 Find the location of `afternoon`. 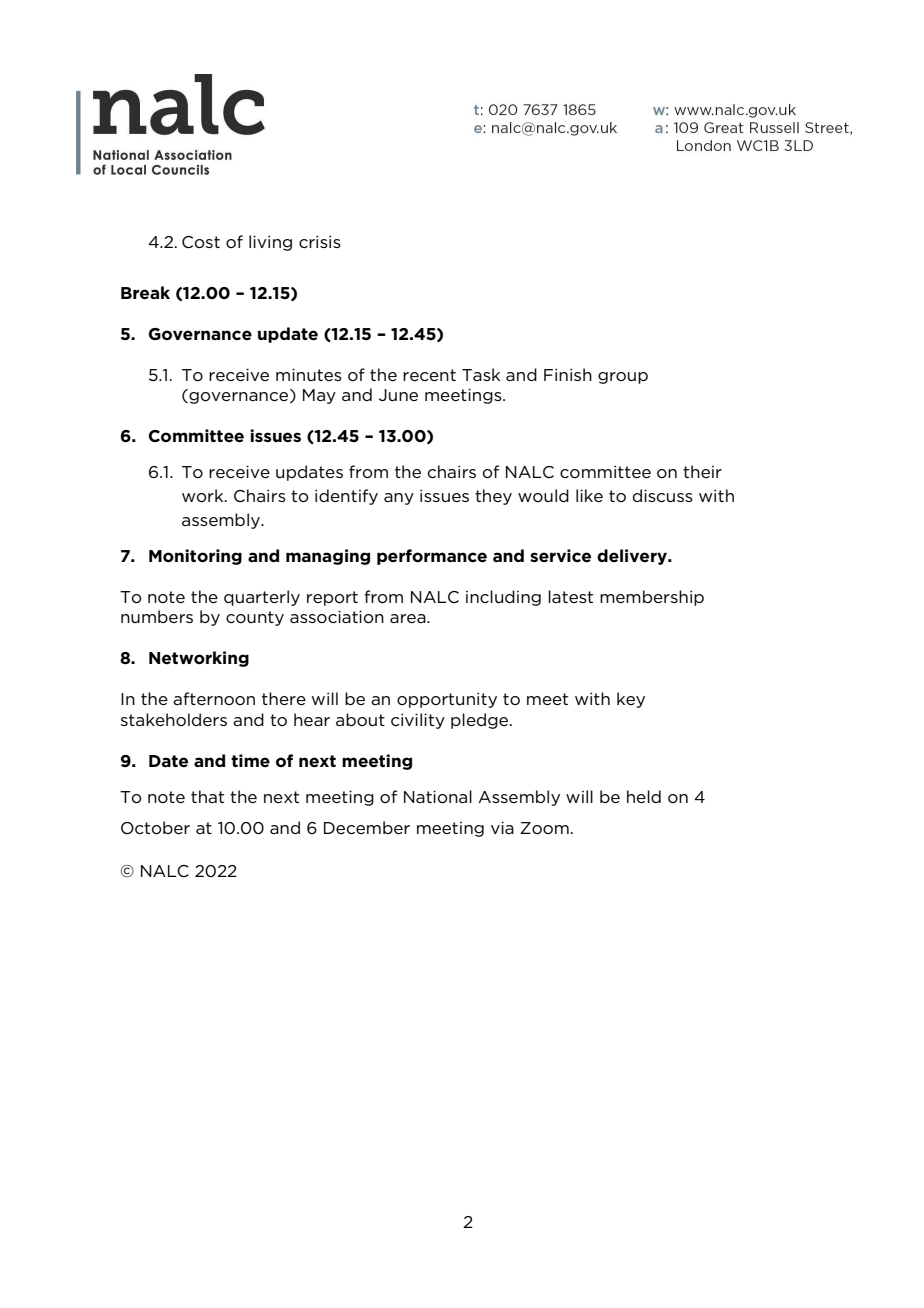

afternoon is located at coordinates (214, 698).
